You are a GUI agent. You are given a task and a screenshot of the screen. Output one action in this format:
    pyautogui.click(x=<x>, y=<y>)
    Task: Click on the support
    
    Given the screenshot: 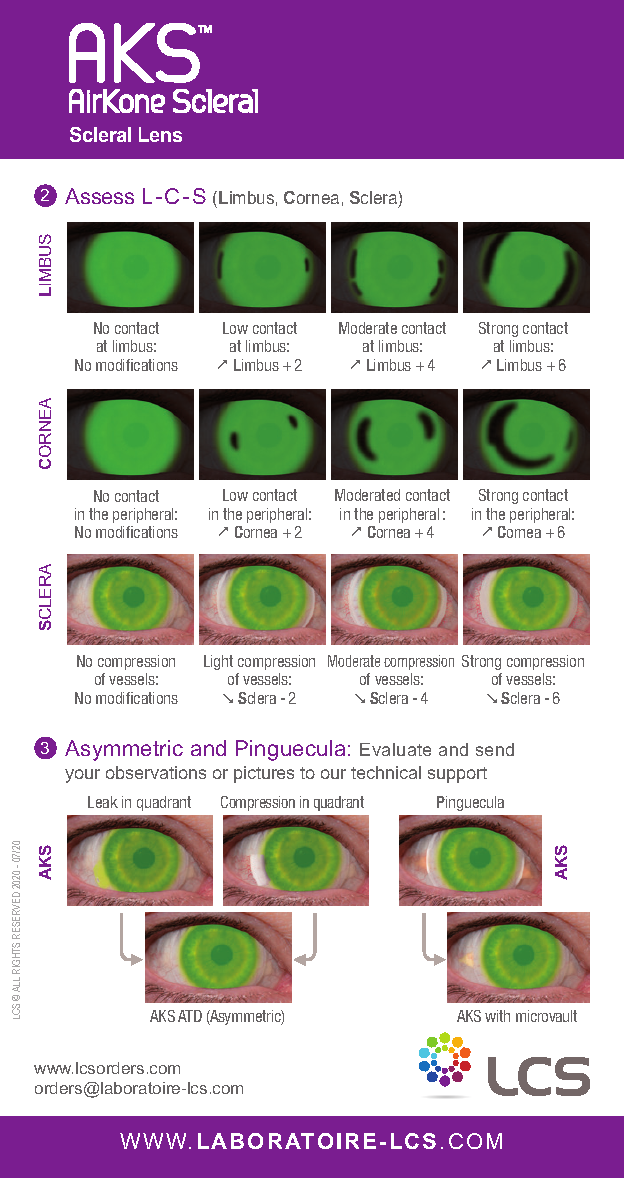 What is the action you would take?
    pyautogui.click(x=457, y=775)
